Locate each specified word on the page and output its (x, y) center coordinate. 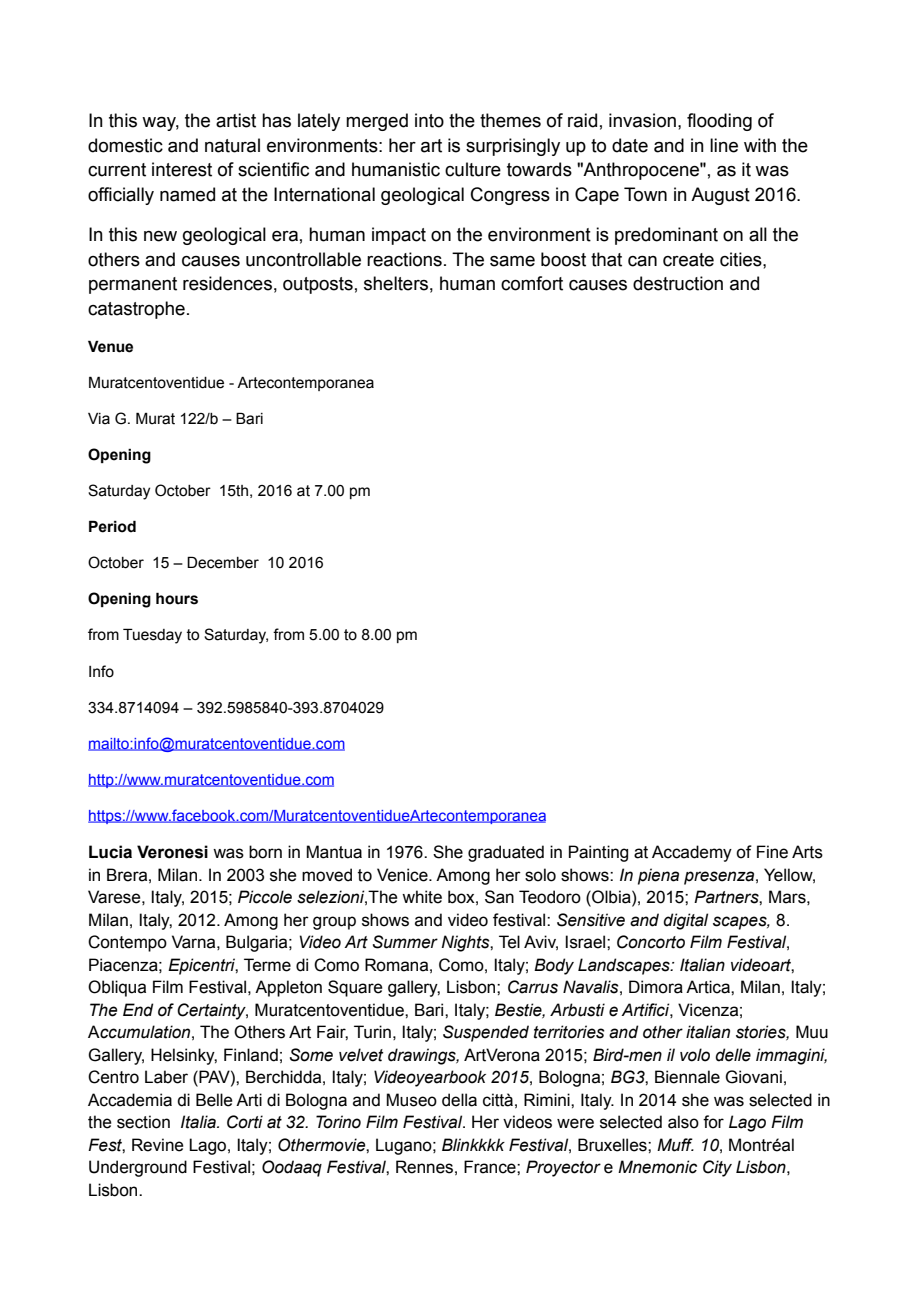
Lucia (110, 852)
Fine (772, 852)
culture (473, 169)
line (724, 145)
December (223, 562)
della (459, 1100)
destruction (678, 283)
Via (99, 419)
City (717, 1168)
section (143, 1122)
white (422, 897)
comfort (532, 283)
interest (182, 169)
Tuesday (152, 636)
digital (685, 921)
